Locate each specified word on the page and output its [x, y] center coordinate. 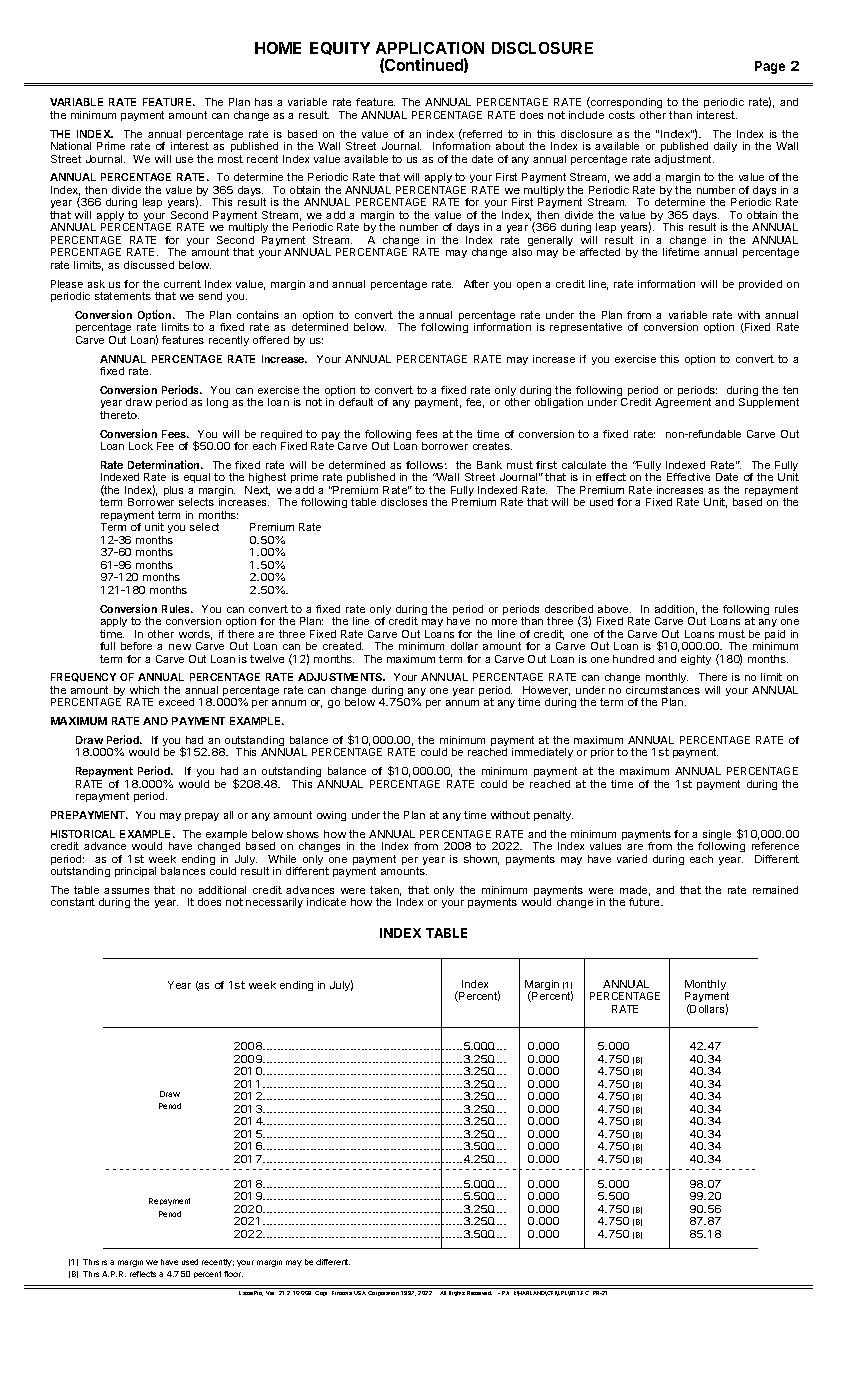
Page [770, 67]
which [144, 690]
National [71, 146]
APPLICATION [430, 48]
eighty [696, 660]
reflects [143, 1274]
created [343, 646]
